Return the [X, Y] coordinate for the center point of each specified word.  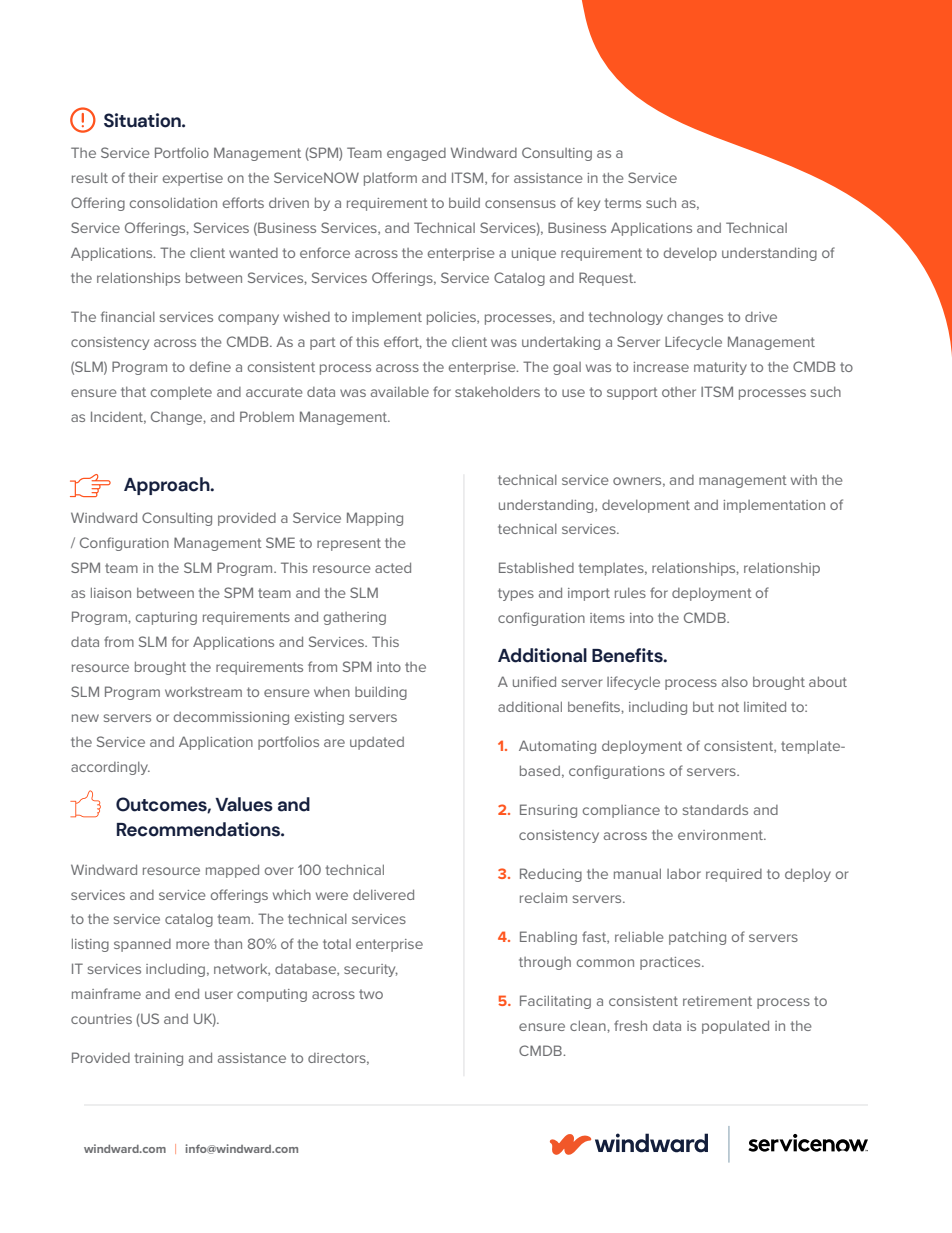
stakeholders [497, 391]
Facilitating [555, 1002]
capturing [166, 618]
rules [630, 593]
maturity [720, 368]
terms [623, 203]
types [516, 594]
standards [715, 810]
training [159, 1059]
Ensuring [548, 811]
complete [181, 393]
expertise [193, 179]
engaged [416, 154]
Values [244, 804]
